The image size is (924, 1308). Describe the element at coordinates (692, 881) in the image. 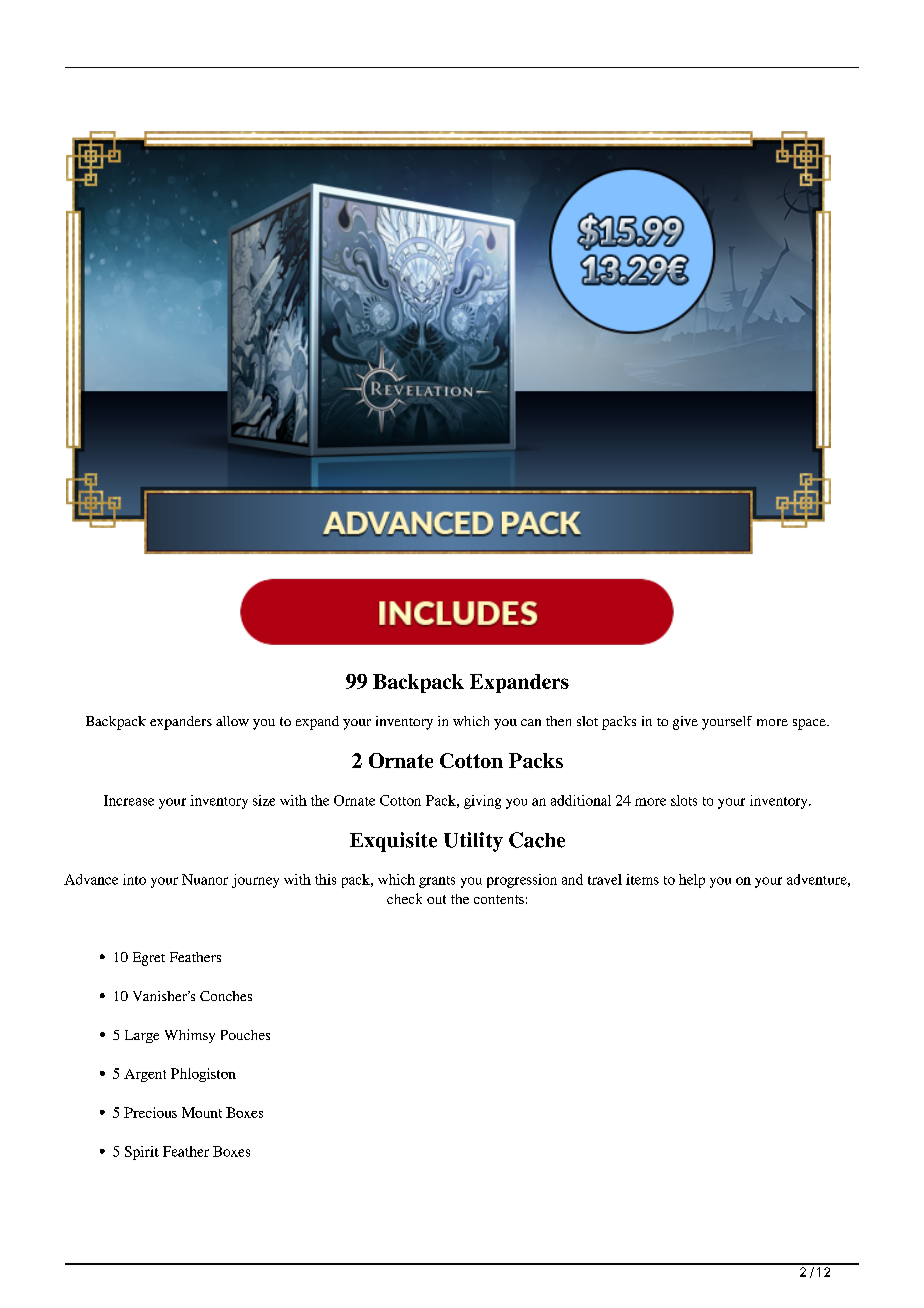

I see `help` at that location.
